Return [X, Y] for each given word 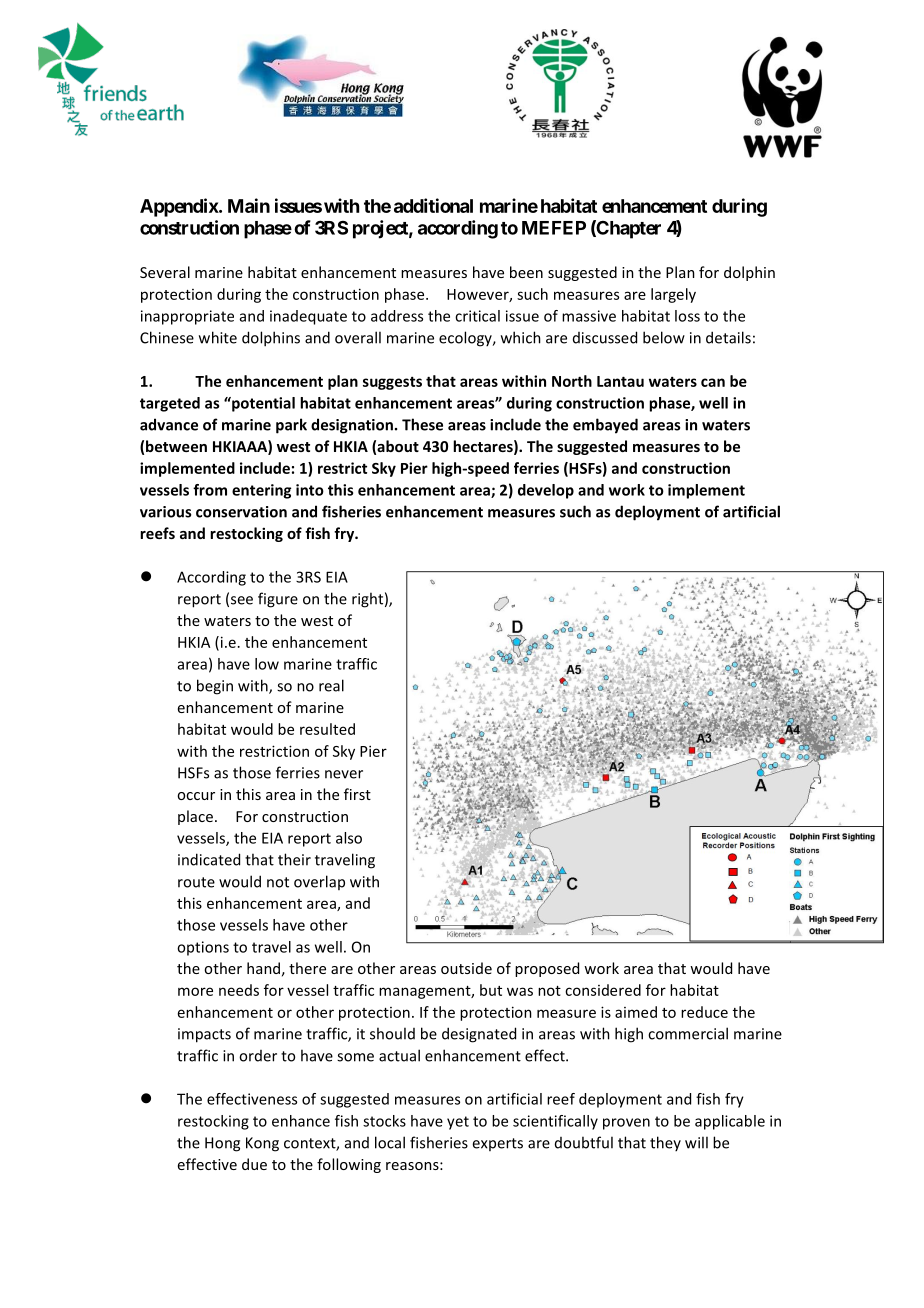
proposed [547, 969]
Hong [222, 1144]
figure [278, 600]
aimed [636, 1012]
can [713, 382]
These [422, 424]
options [203, 948]
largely [673, 295]
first [357, 794]
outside [466, 968]
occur [196, 796]
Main [249, 205]
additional [433, 205]
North [572, 381]
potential [262, 404]
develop [546, 491]
